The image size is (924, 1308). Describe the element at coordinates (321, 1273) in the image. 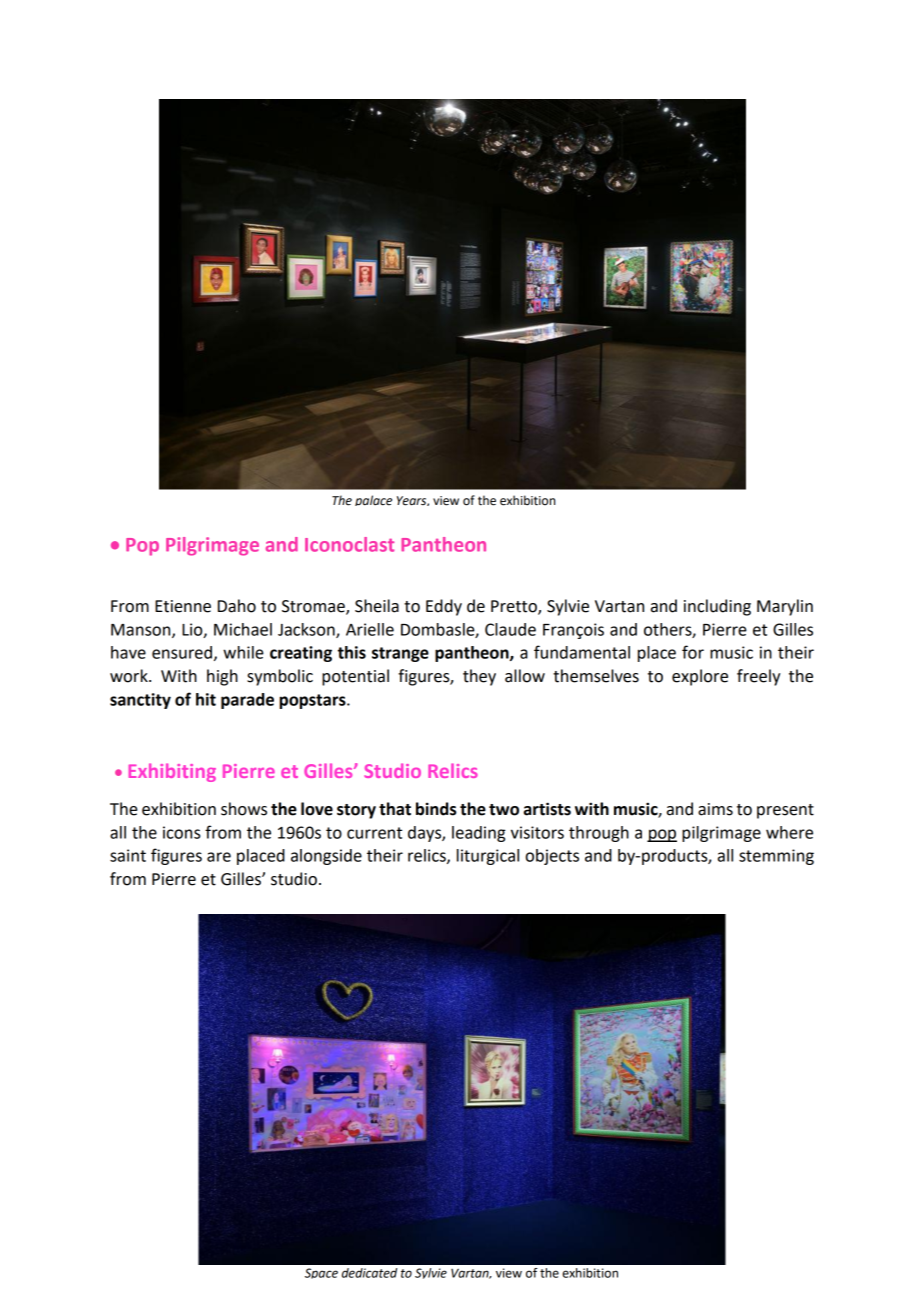

I see `Space` at that location.
